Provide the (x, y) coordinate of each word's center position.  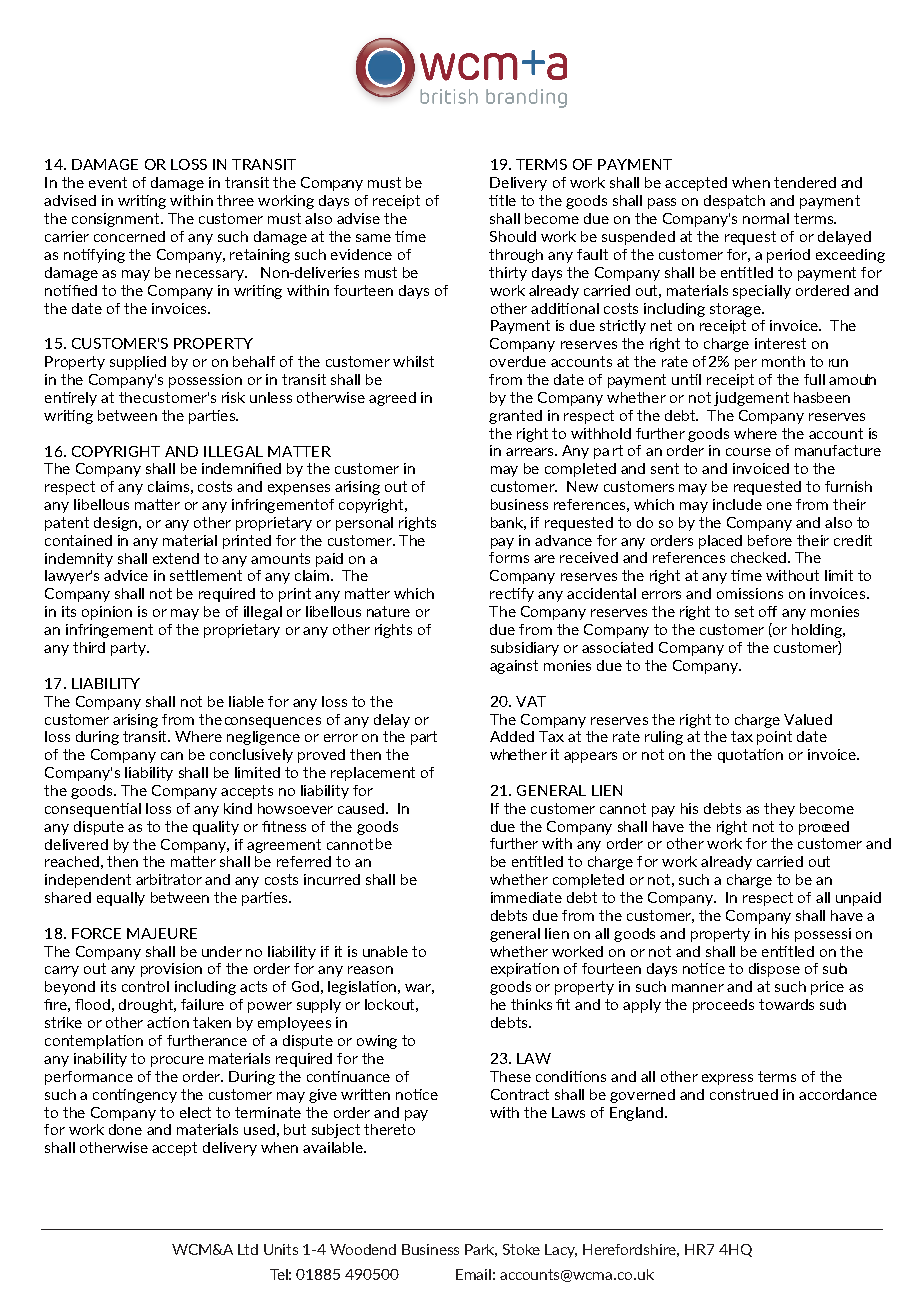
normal (766, 218)
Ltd (248, 1249)
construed (744, 1094)
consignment (117, 220)
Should (513, 236)
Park (481, 1250)
